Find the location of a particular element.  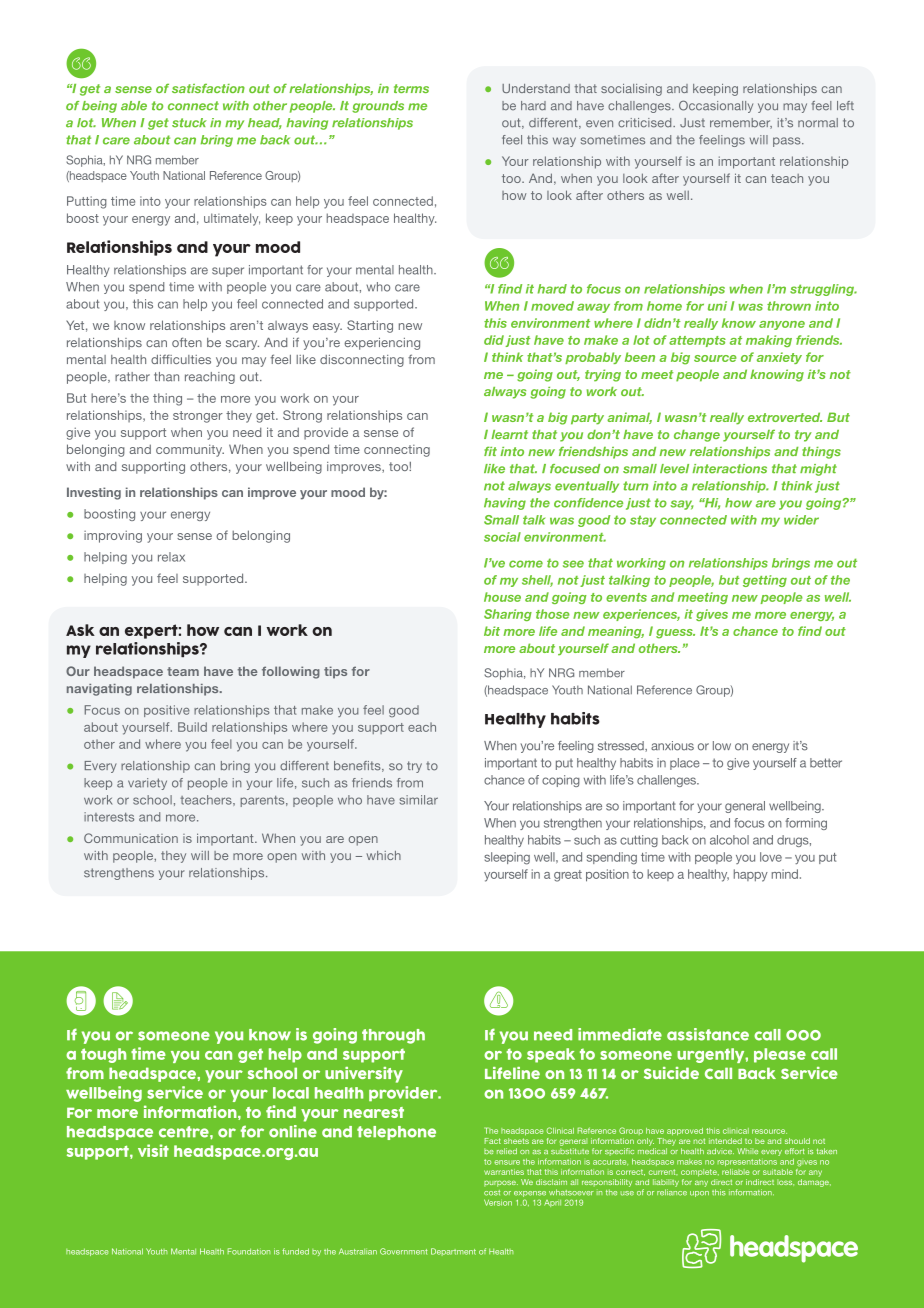

stuck is located at coordinates (189, 123).
